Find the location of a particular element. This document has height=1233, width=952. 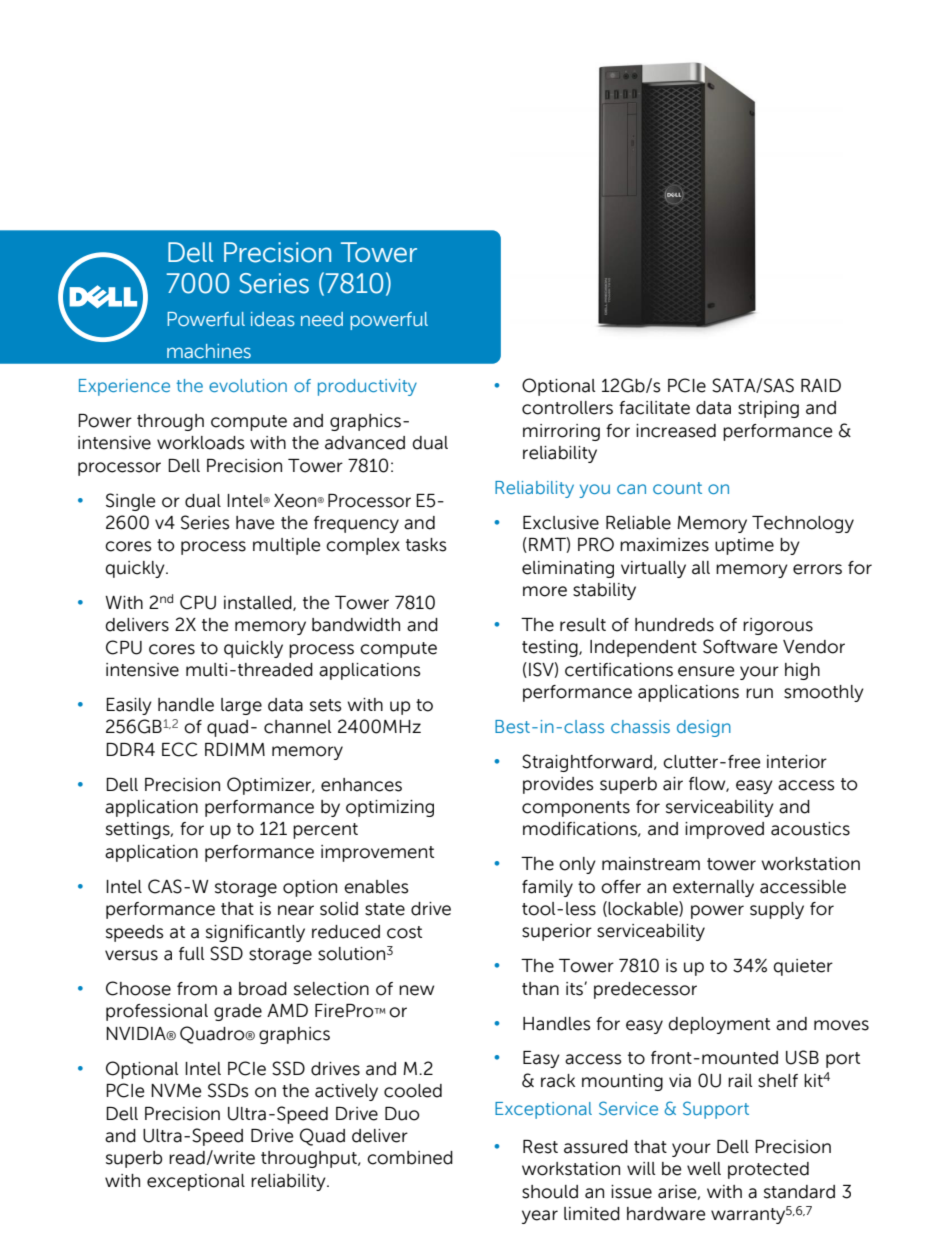

controllers is located at coordinates (567, 408).
